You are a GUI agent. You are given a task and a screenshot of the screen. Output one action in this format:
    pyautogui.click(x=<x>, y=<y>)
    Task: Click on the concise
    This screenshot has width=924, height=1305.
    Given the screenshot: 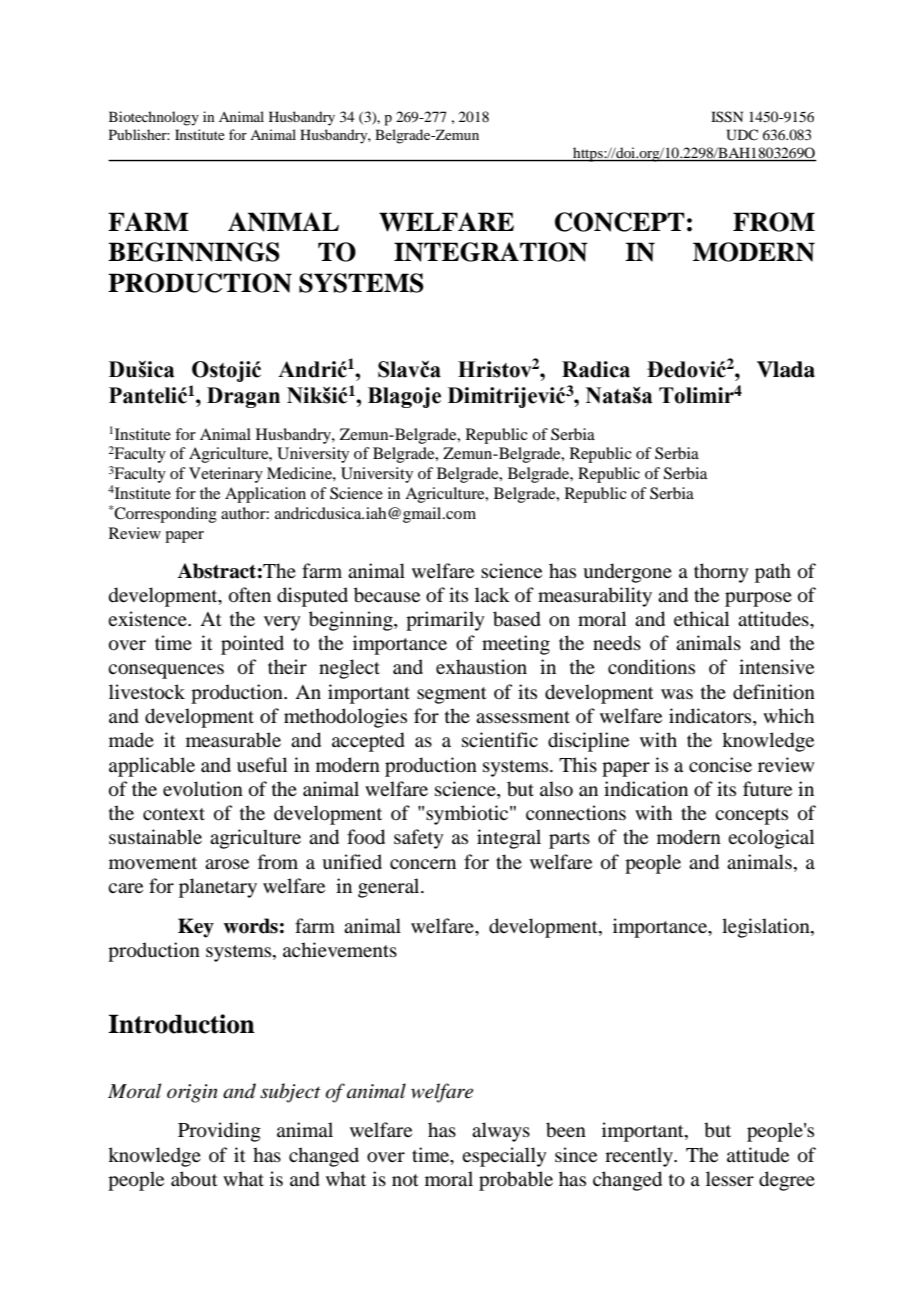 What is the action you would take?
    pyautogui.click(x=720, y=765)
